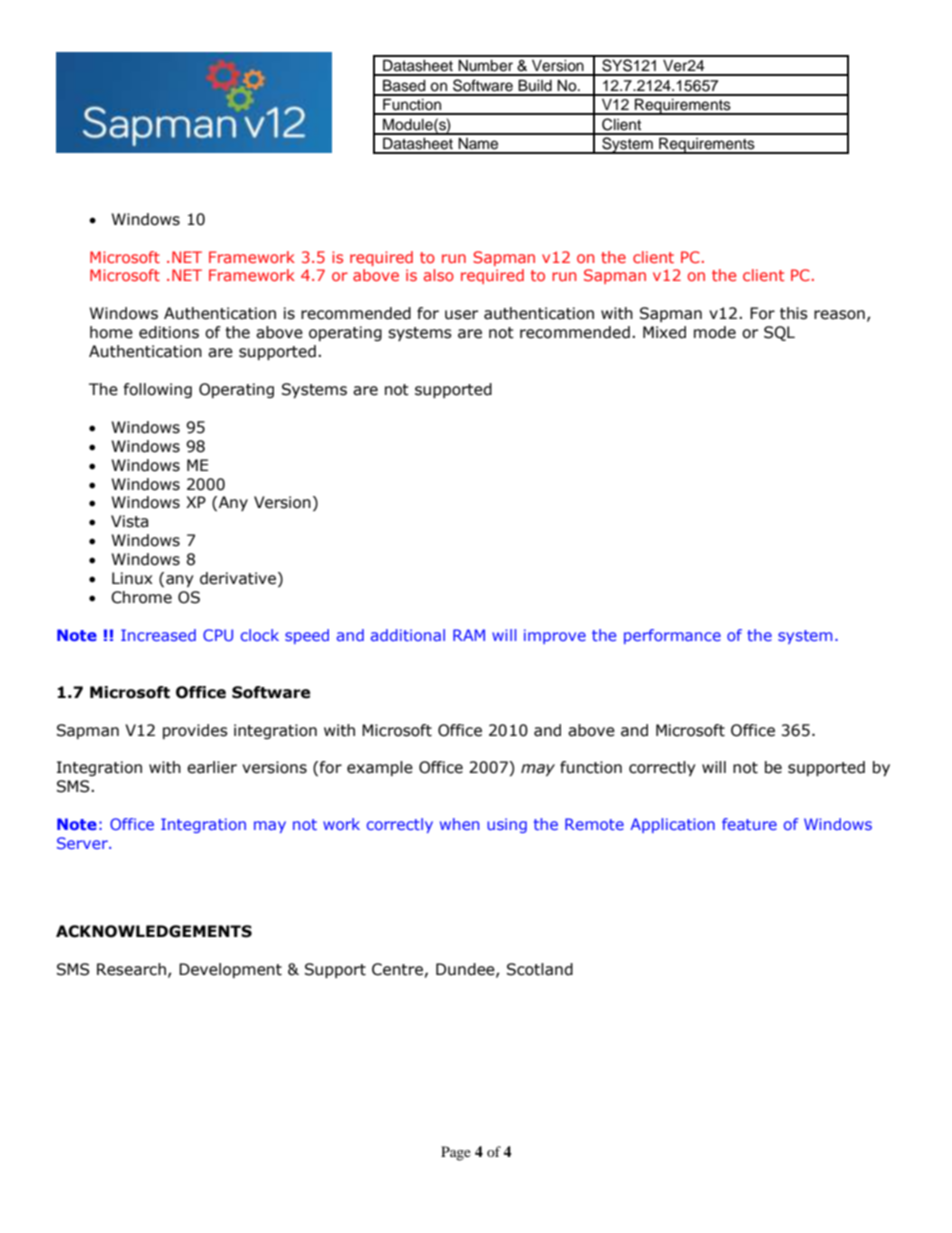 Image resolution: width=952 pixels, height=1233 pixels. I want to click on performance, so click(672, 636).
